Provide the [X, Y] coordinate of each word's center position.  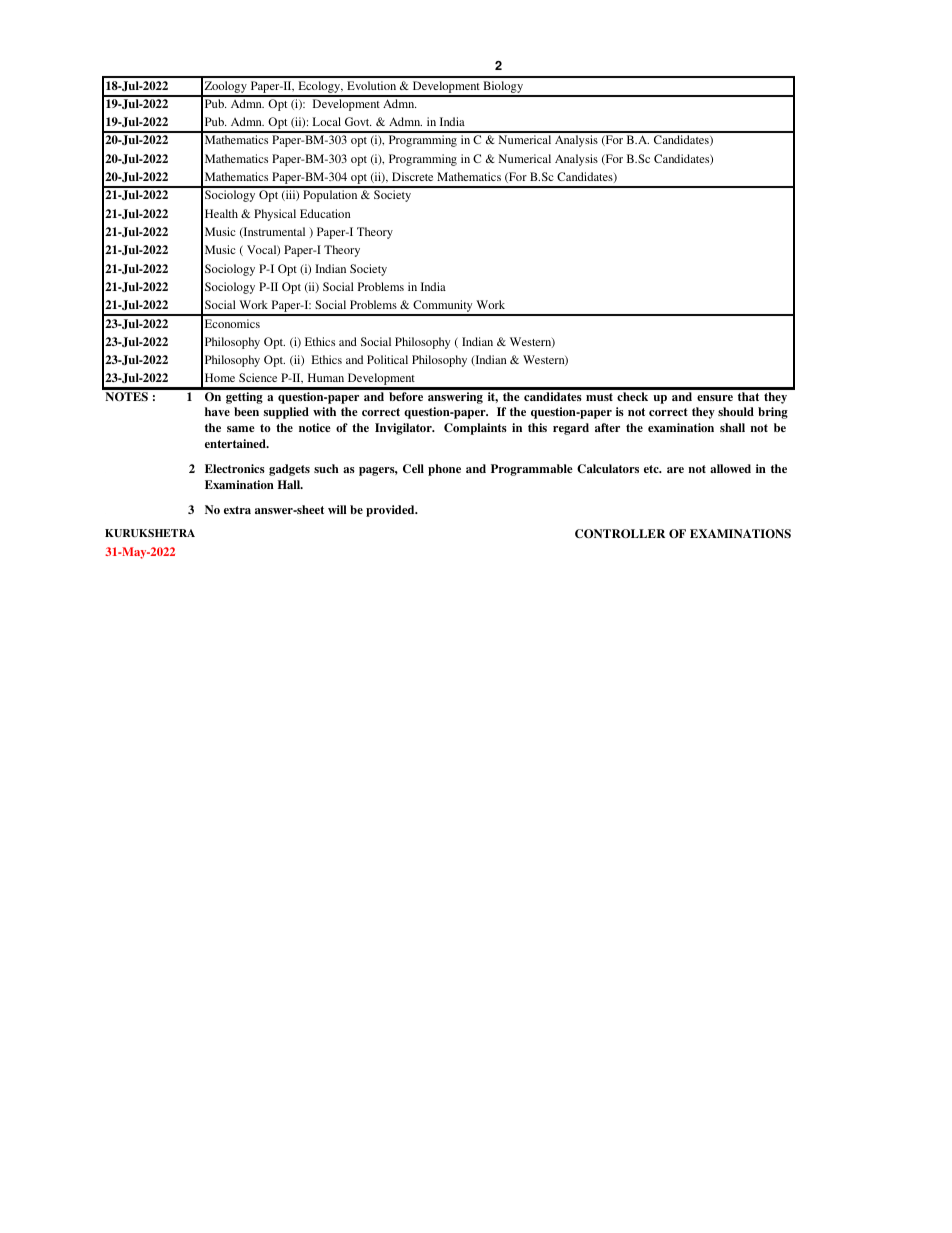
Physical [275, 215]
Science [258, 377]
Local [326, 121]
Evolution [371, 85]
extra [237, 510]
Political [387, 359]
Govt [358, 121]
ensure [715, 398]
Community [443, 307]
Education [325, 213]
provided [391, 511]
